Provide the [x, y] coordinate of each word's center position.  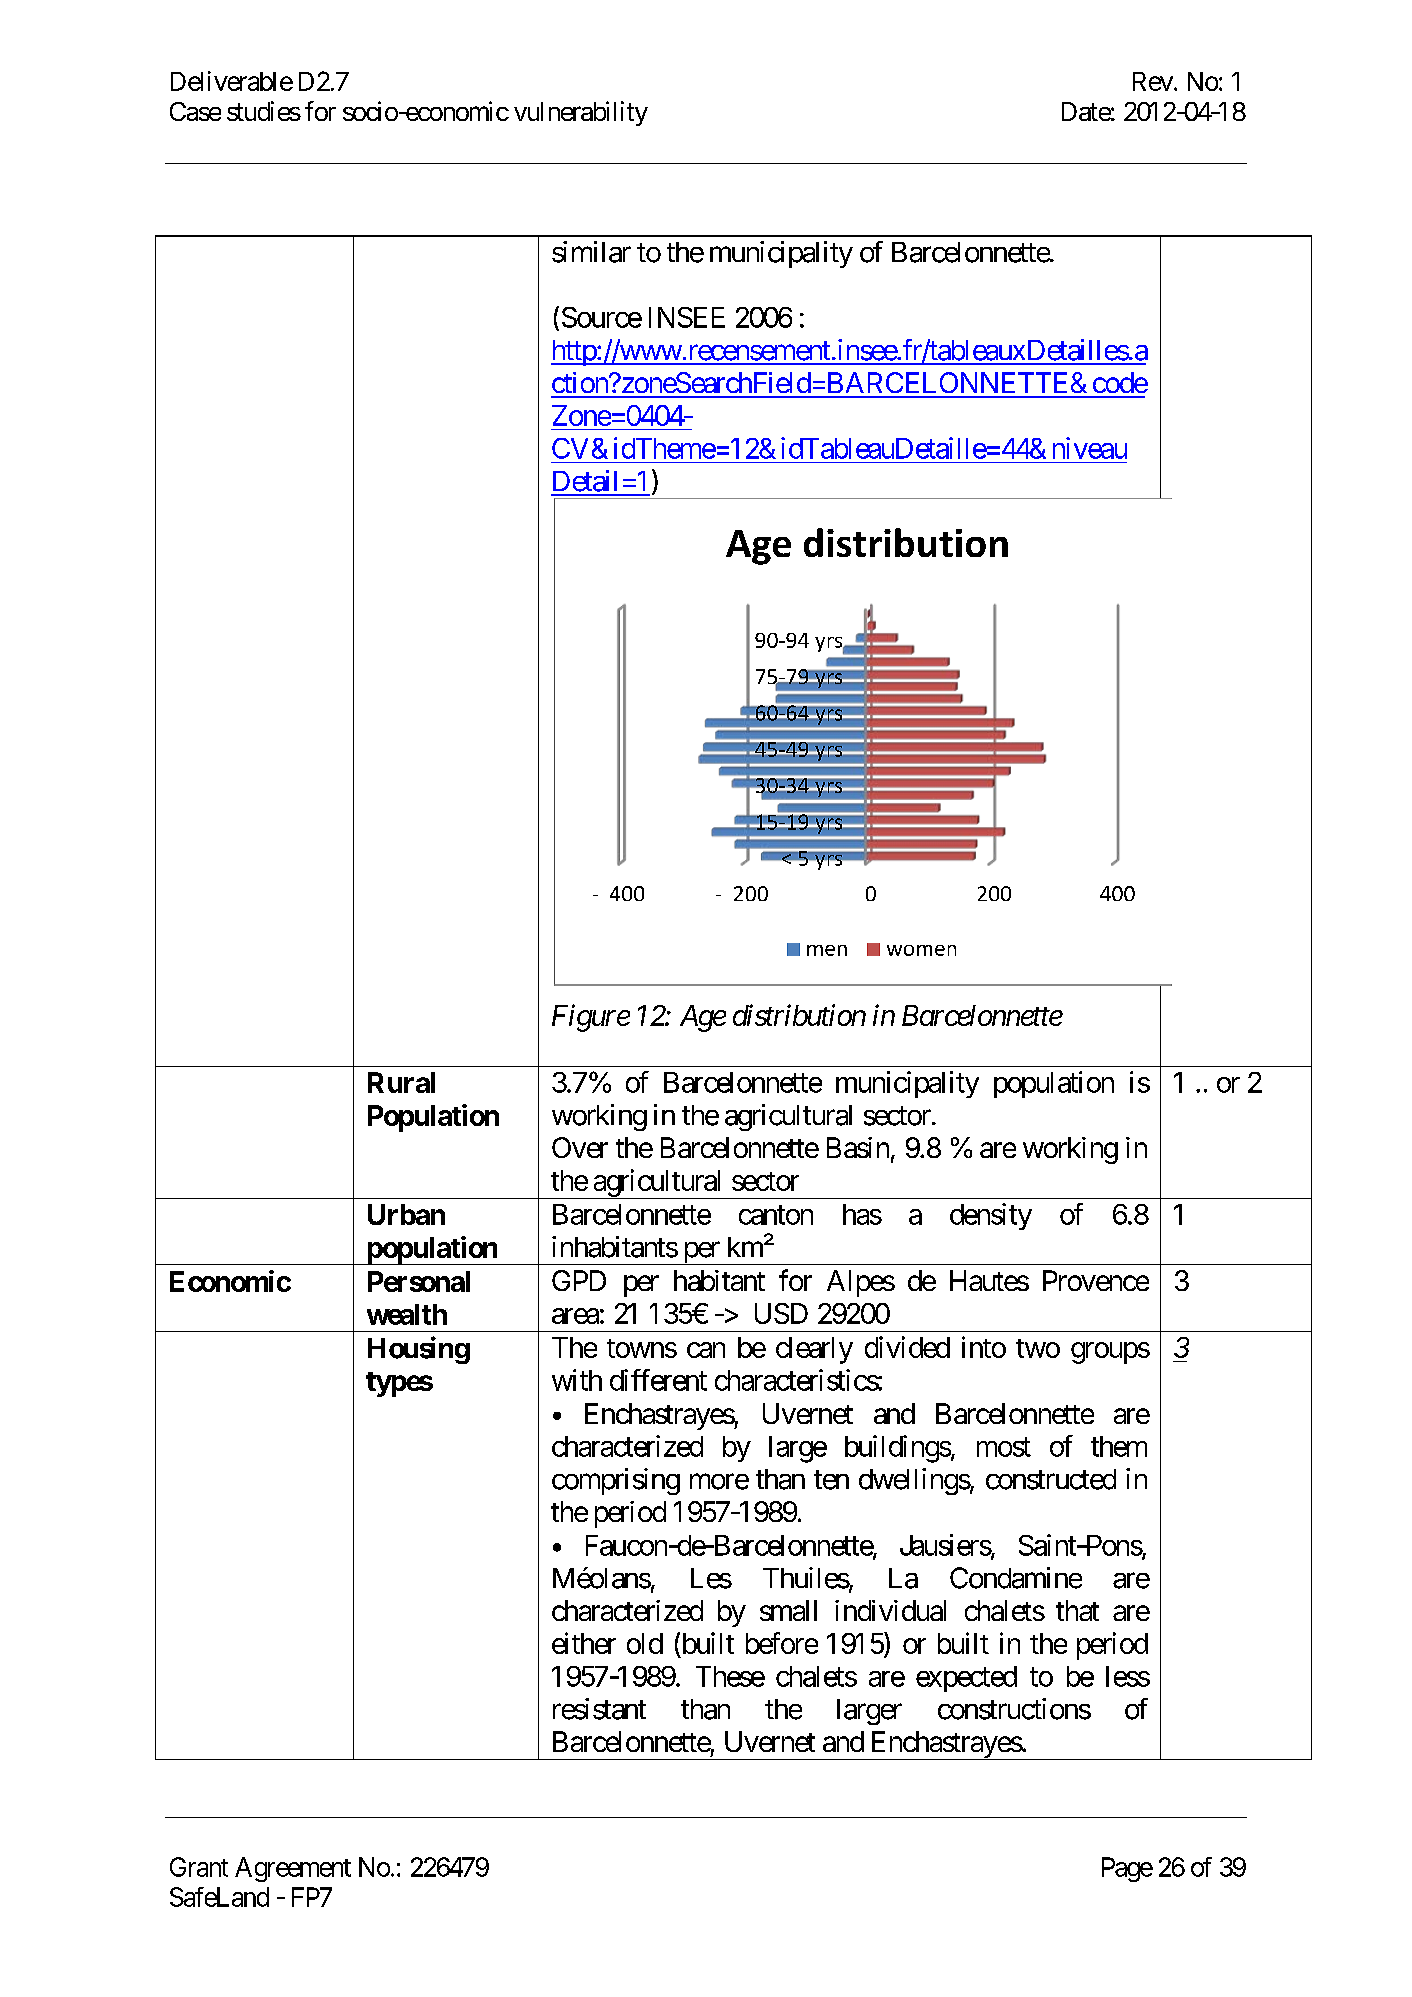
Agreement [293, 1869]
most [1004, 1447]
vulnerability [581, 113]
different [658, 1380]
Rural [401, 1082]
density [991, 1216]
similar [591, 252]
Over [580, 1147]
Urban [406, 1214]
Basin [858, 1147]
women [921, 950]
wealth [407, 1314]
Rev [1153, 81]
